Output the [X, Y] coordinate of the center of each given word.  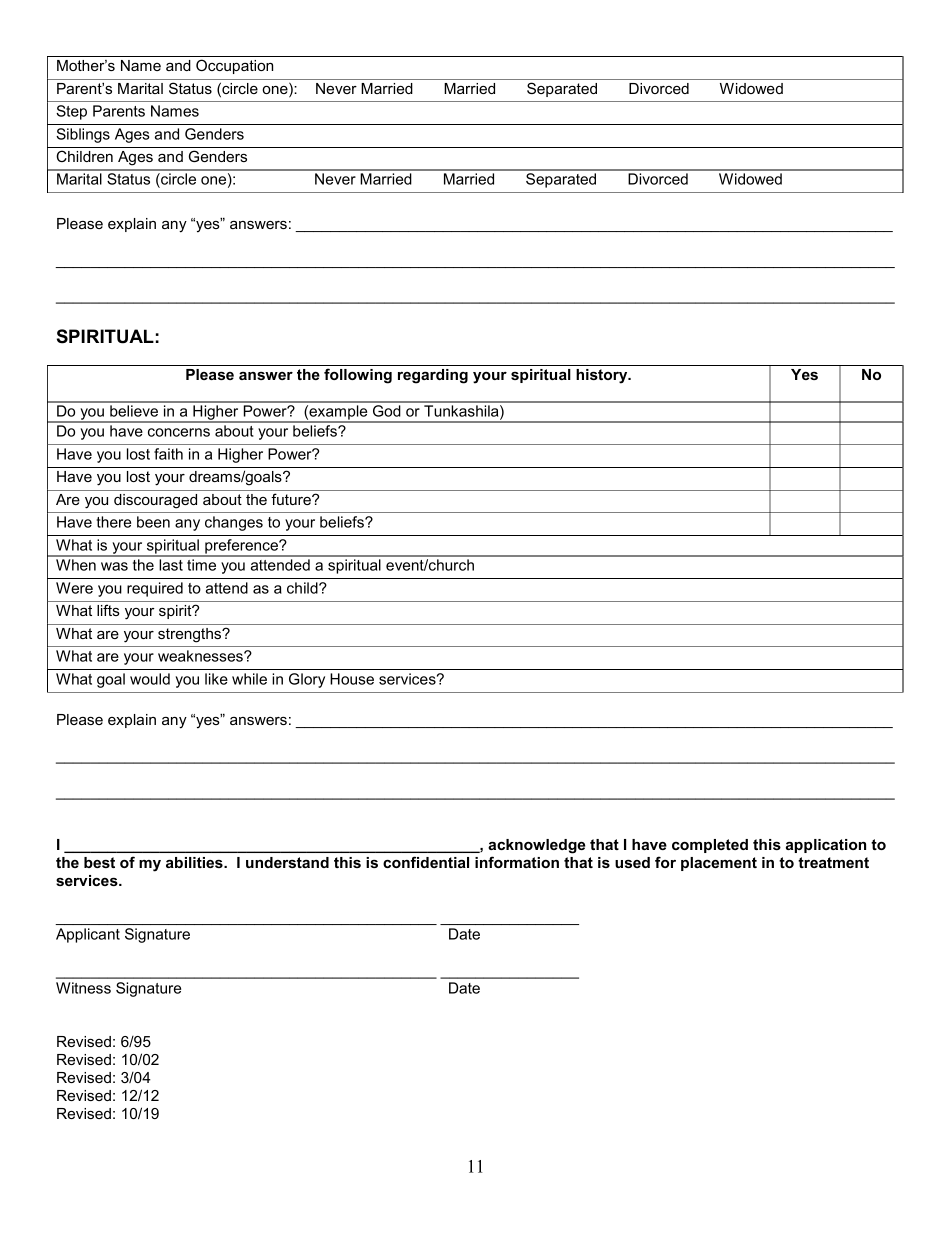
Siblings [83, 135]
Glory [307, 680]
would [150, 679]
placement [719, 864]
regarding [433, 376]
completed [710, 846]
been [153, 522]
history [603, 376]
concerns [179, 432]
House [352, 679]
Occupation [234, 66]
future [292, 499]
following [358, 376]
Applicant [88, 935]
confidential [426, 862]
